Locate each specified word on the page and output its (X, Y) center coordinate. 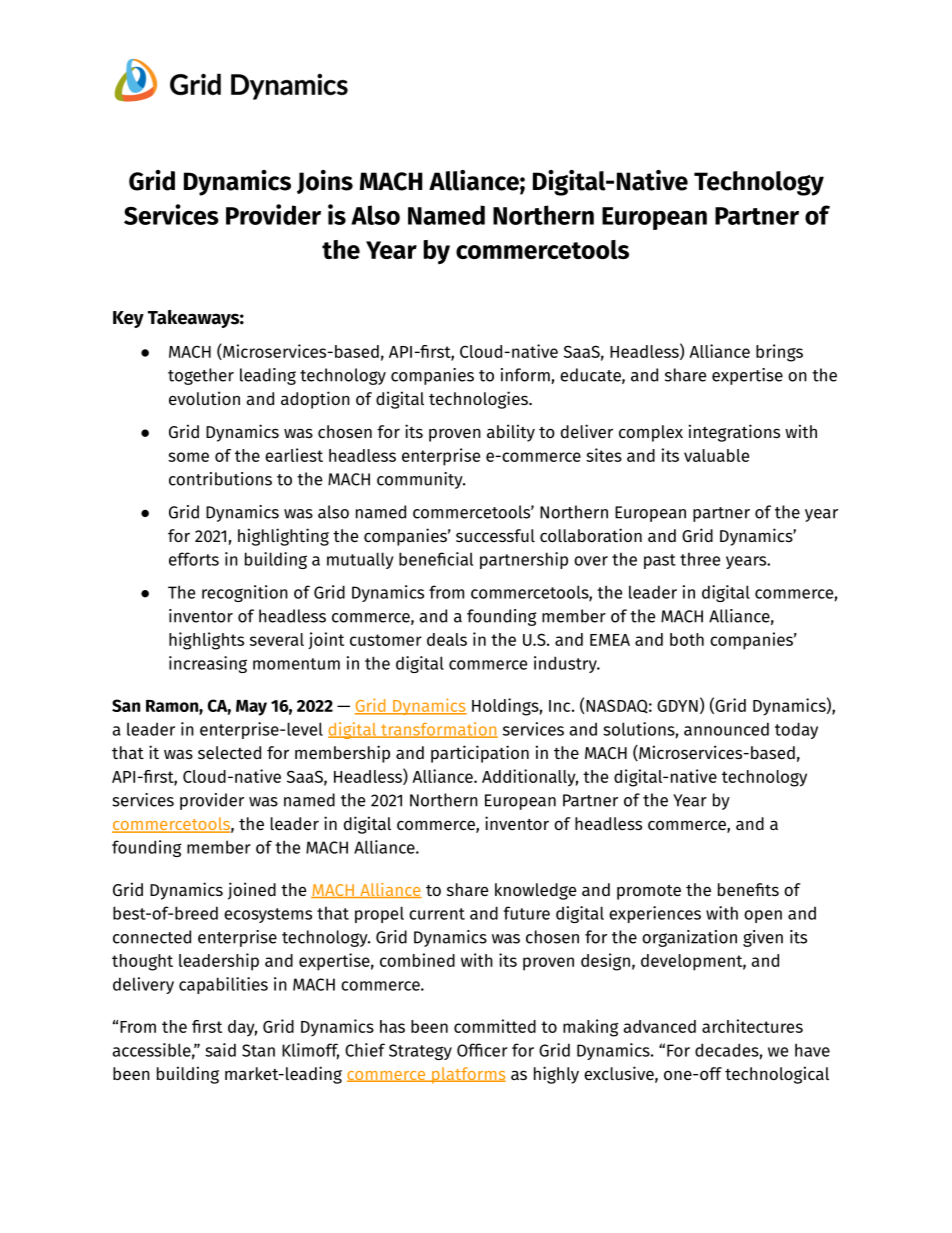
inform (526, 376)
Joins (325, 182)
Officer (482, 1050)
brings (779, 353)
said (220, 1050)
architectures (752, 1026)
